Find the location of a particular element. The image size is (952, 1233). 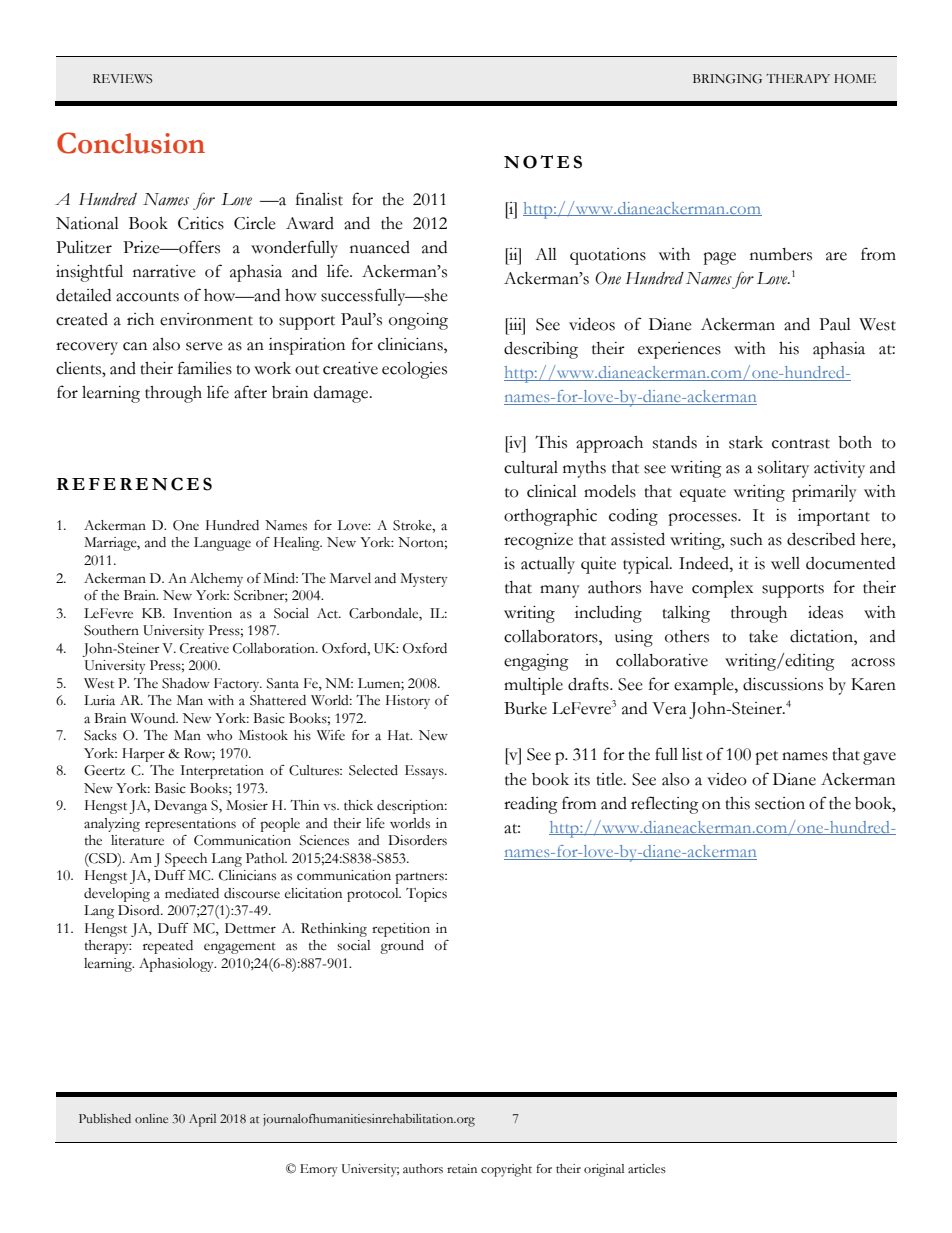

articles is located at coordinates (647, 1168).
